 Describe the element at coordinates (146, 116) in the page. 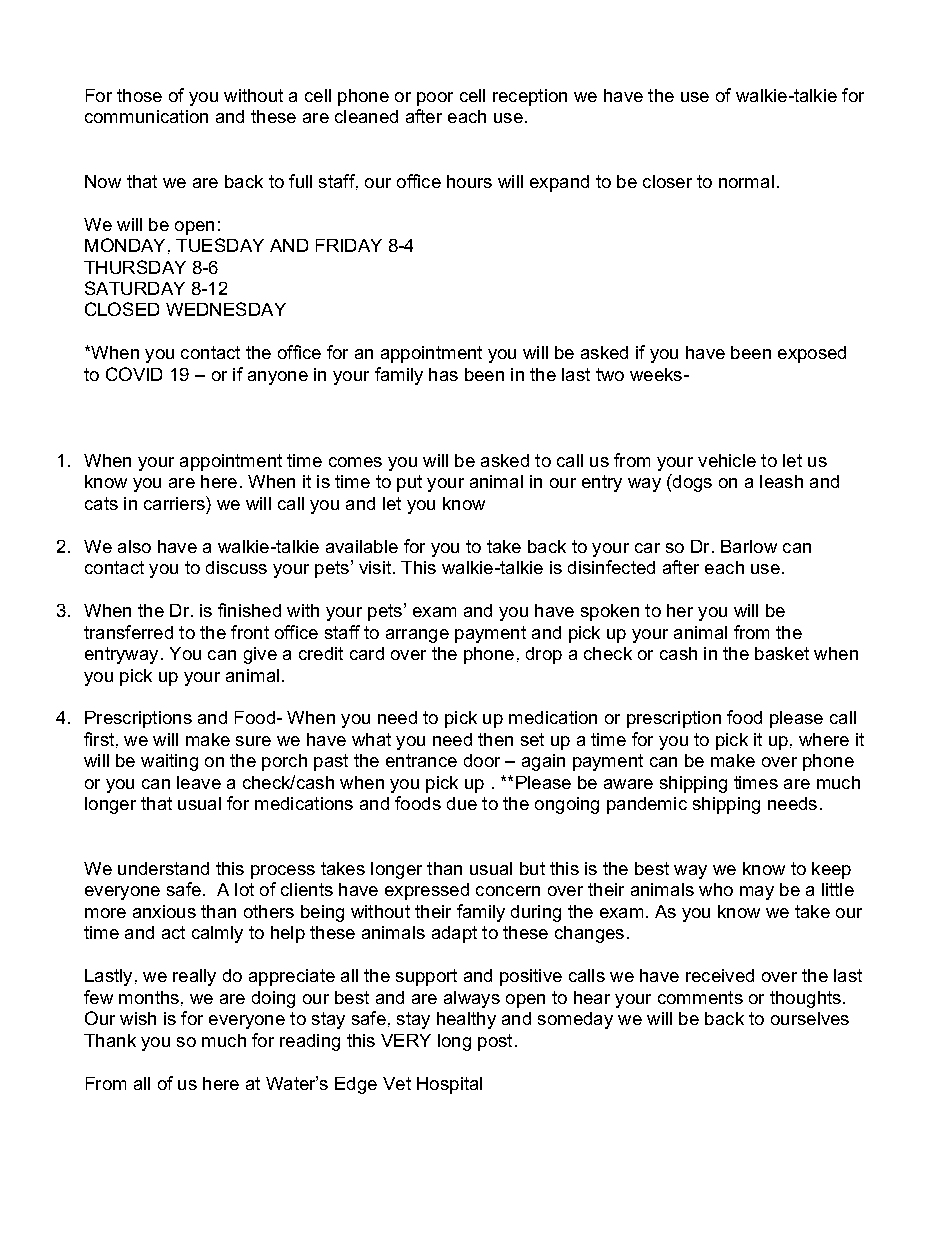

I see `communication` at that location.
